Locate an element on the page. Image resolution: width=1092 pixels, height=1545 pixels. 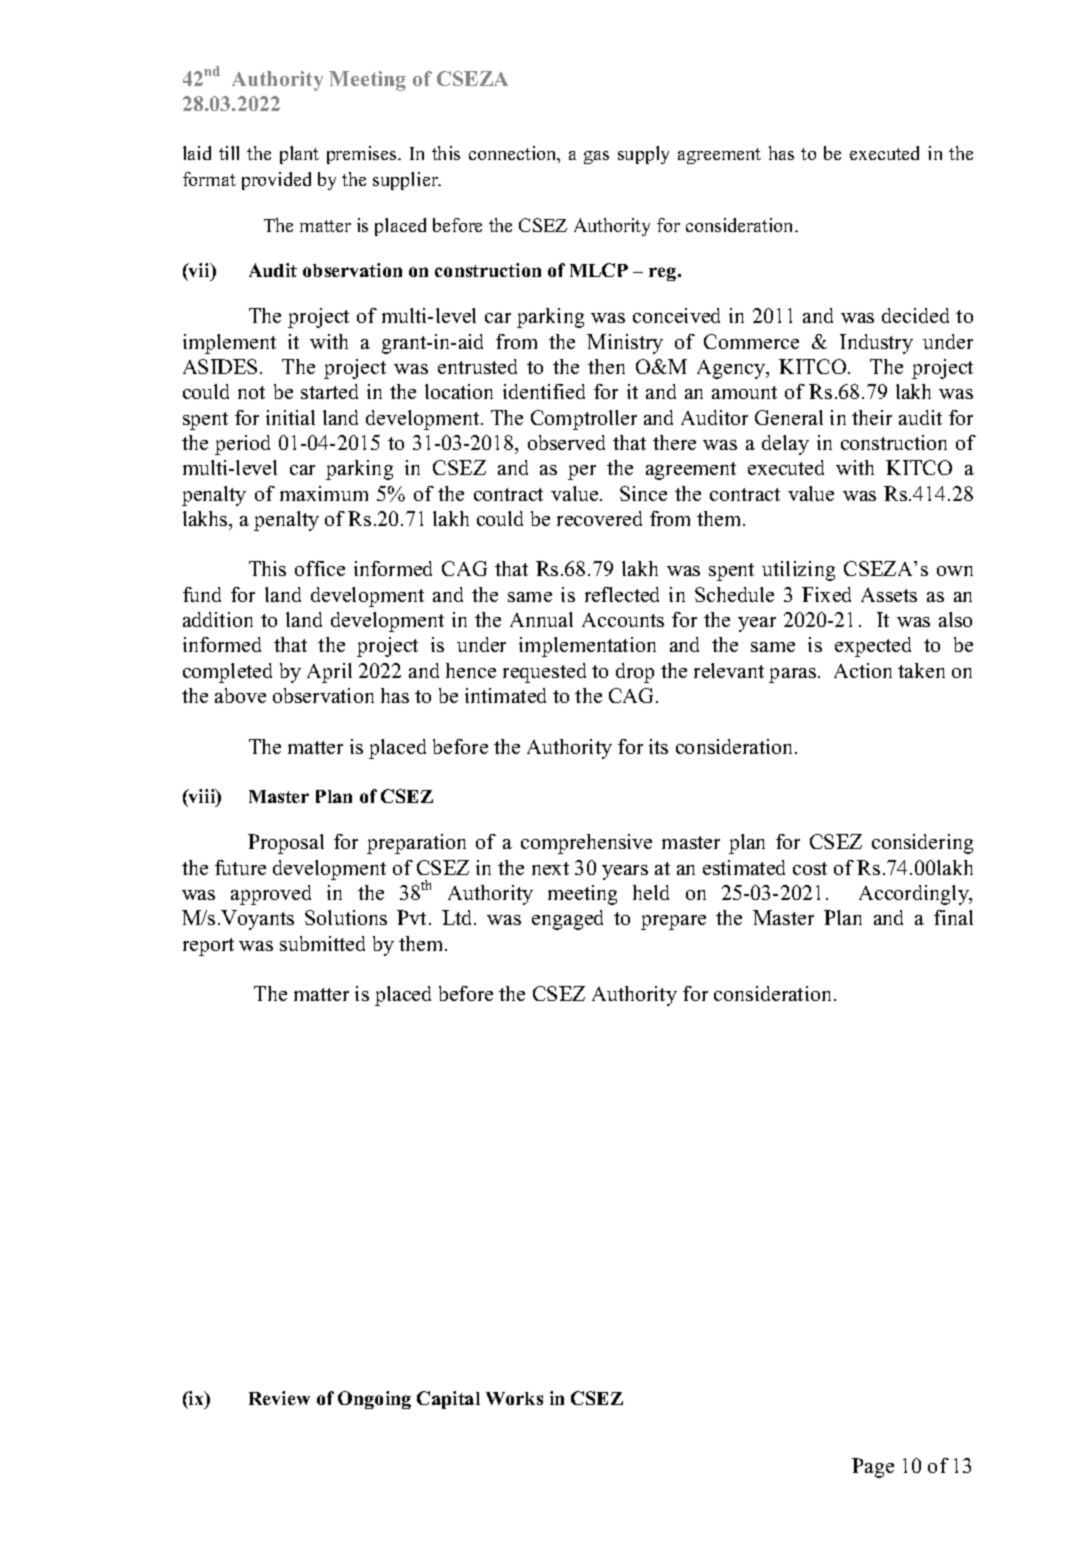
Page is located at coordinates (873, 1468).
